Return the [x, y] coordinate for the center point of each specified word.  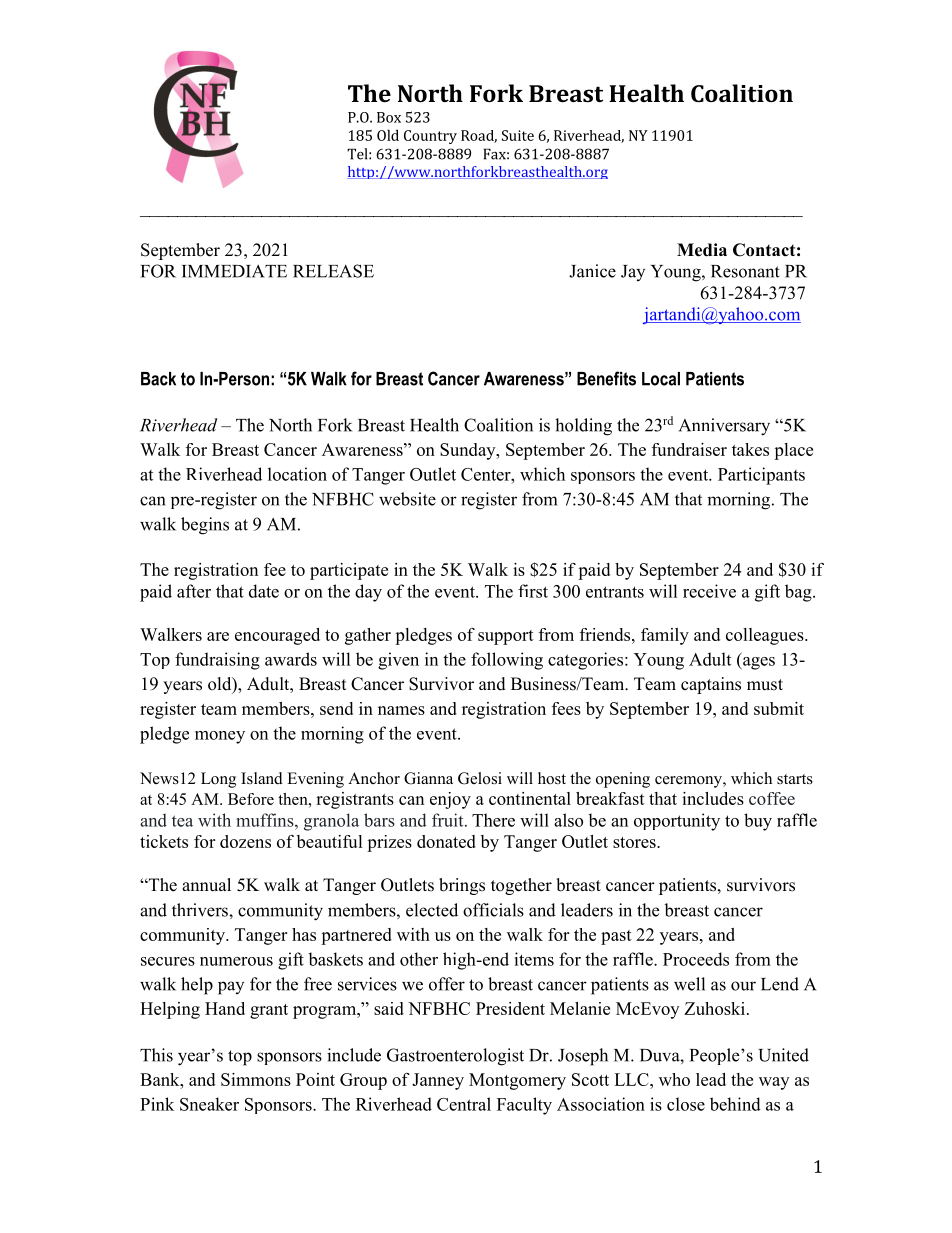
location [297, 474]
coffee [772, 798]
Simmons [256, 1079]
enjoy [450, 800]
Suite [518, 135]
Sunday [469, 451]
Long [218, 780]
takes [750, 449]
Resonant [745, 271]
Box [389, 117]
